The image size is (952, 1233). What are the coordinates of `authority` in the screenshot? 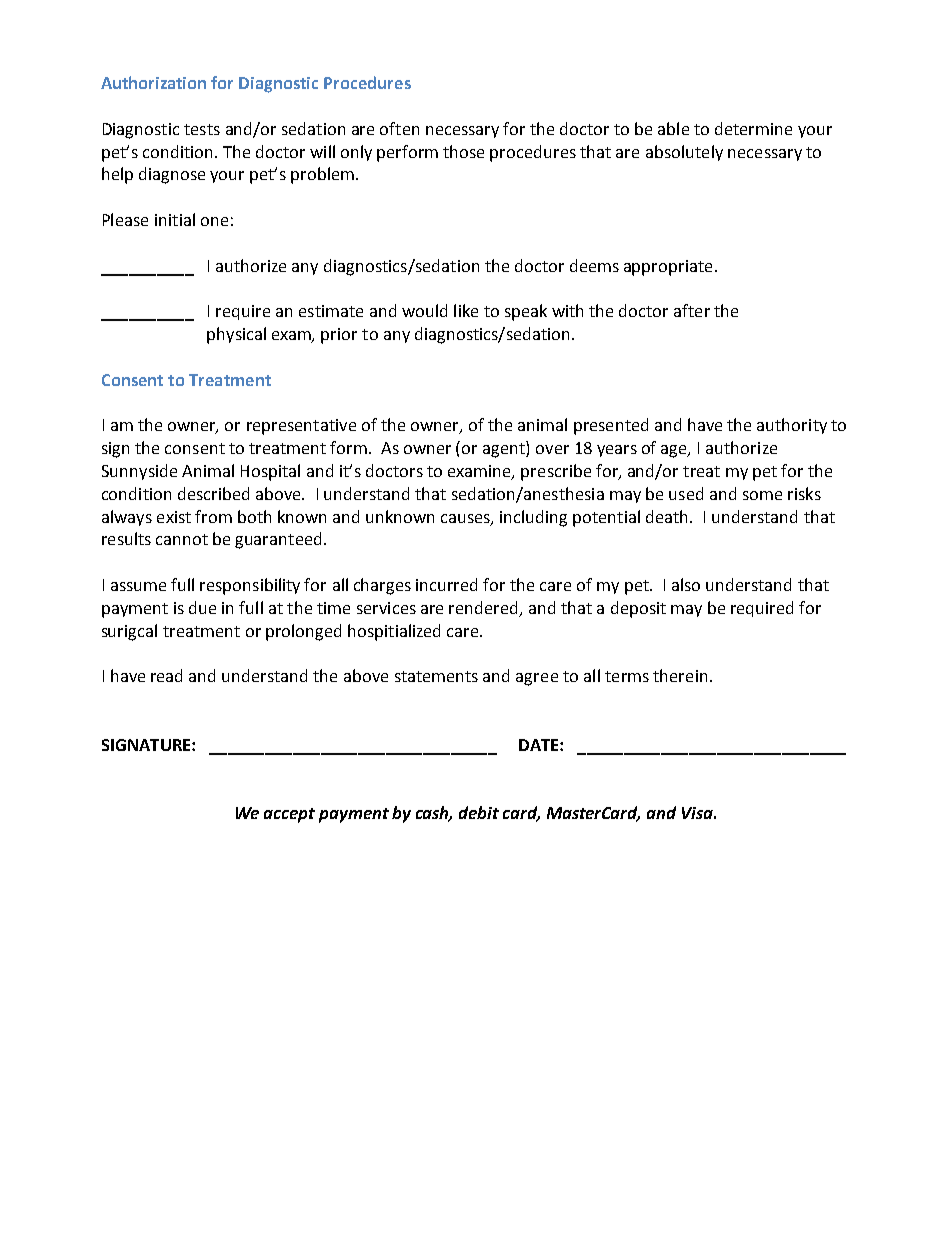 It's located at (792, 426).
